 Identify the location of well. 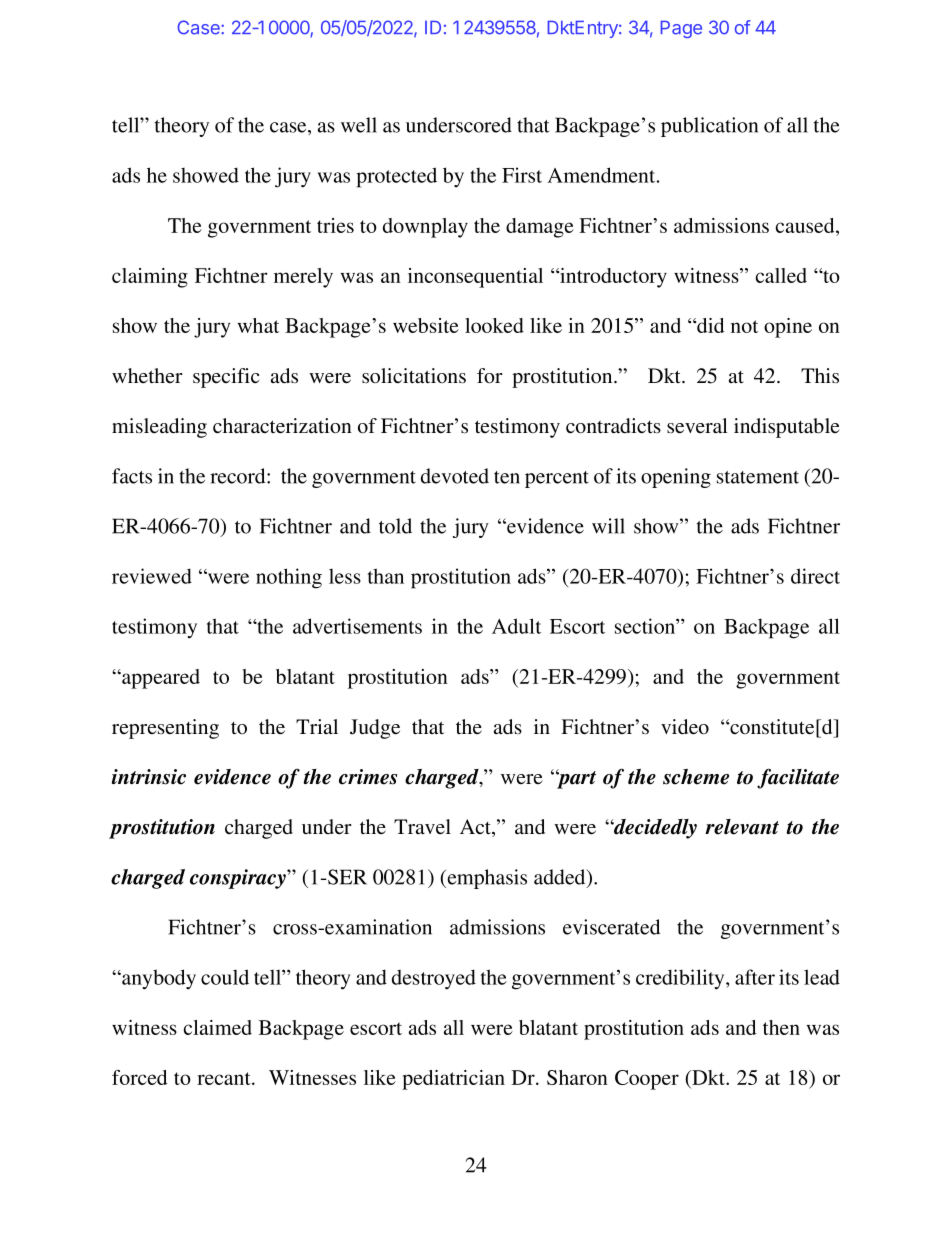
(359, 125).
